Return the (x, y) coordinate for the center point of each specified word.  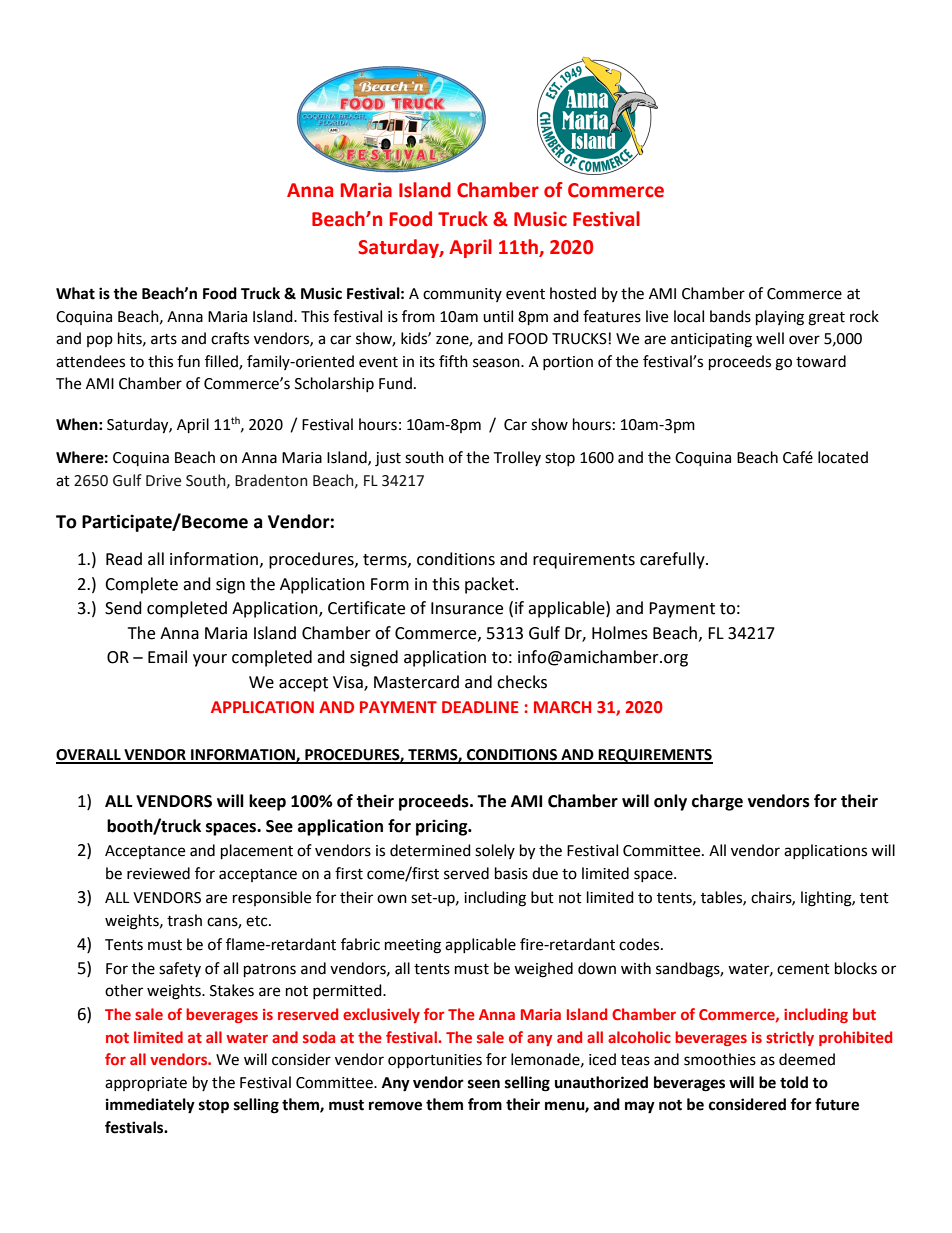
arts (164, 339)
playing (780, 318)
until (498, 316)
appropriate (146, 1084)
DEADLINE (480, 707)
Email (167, 657)
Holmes (620, 633)
